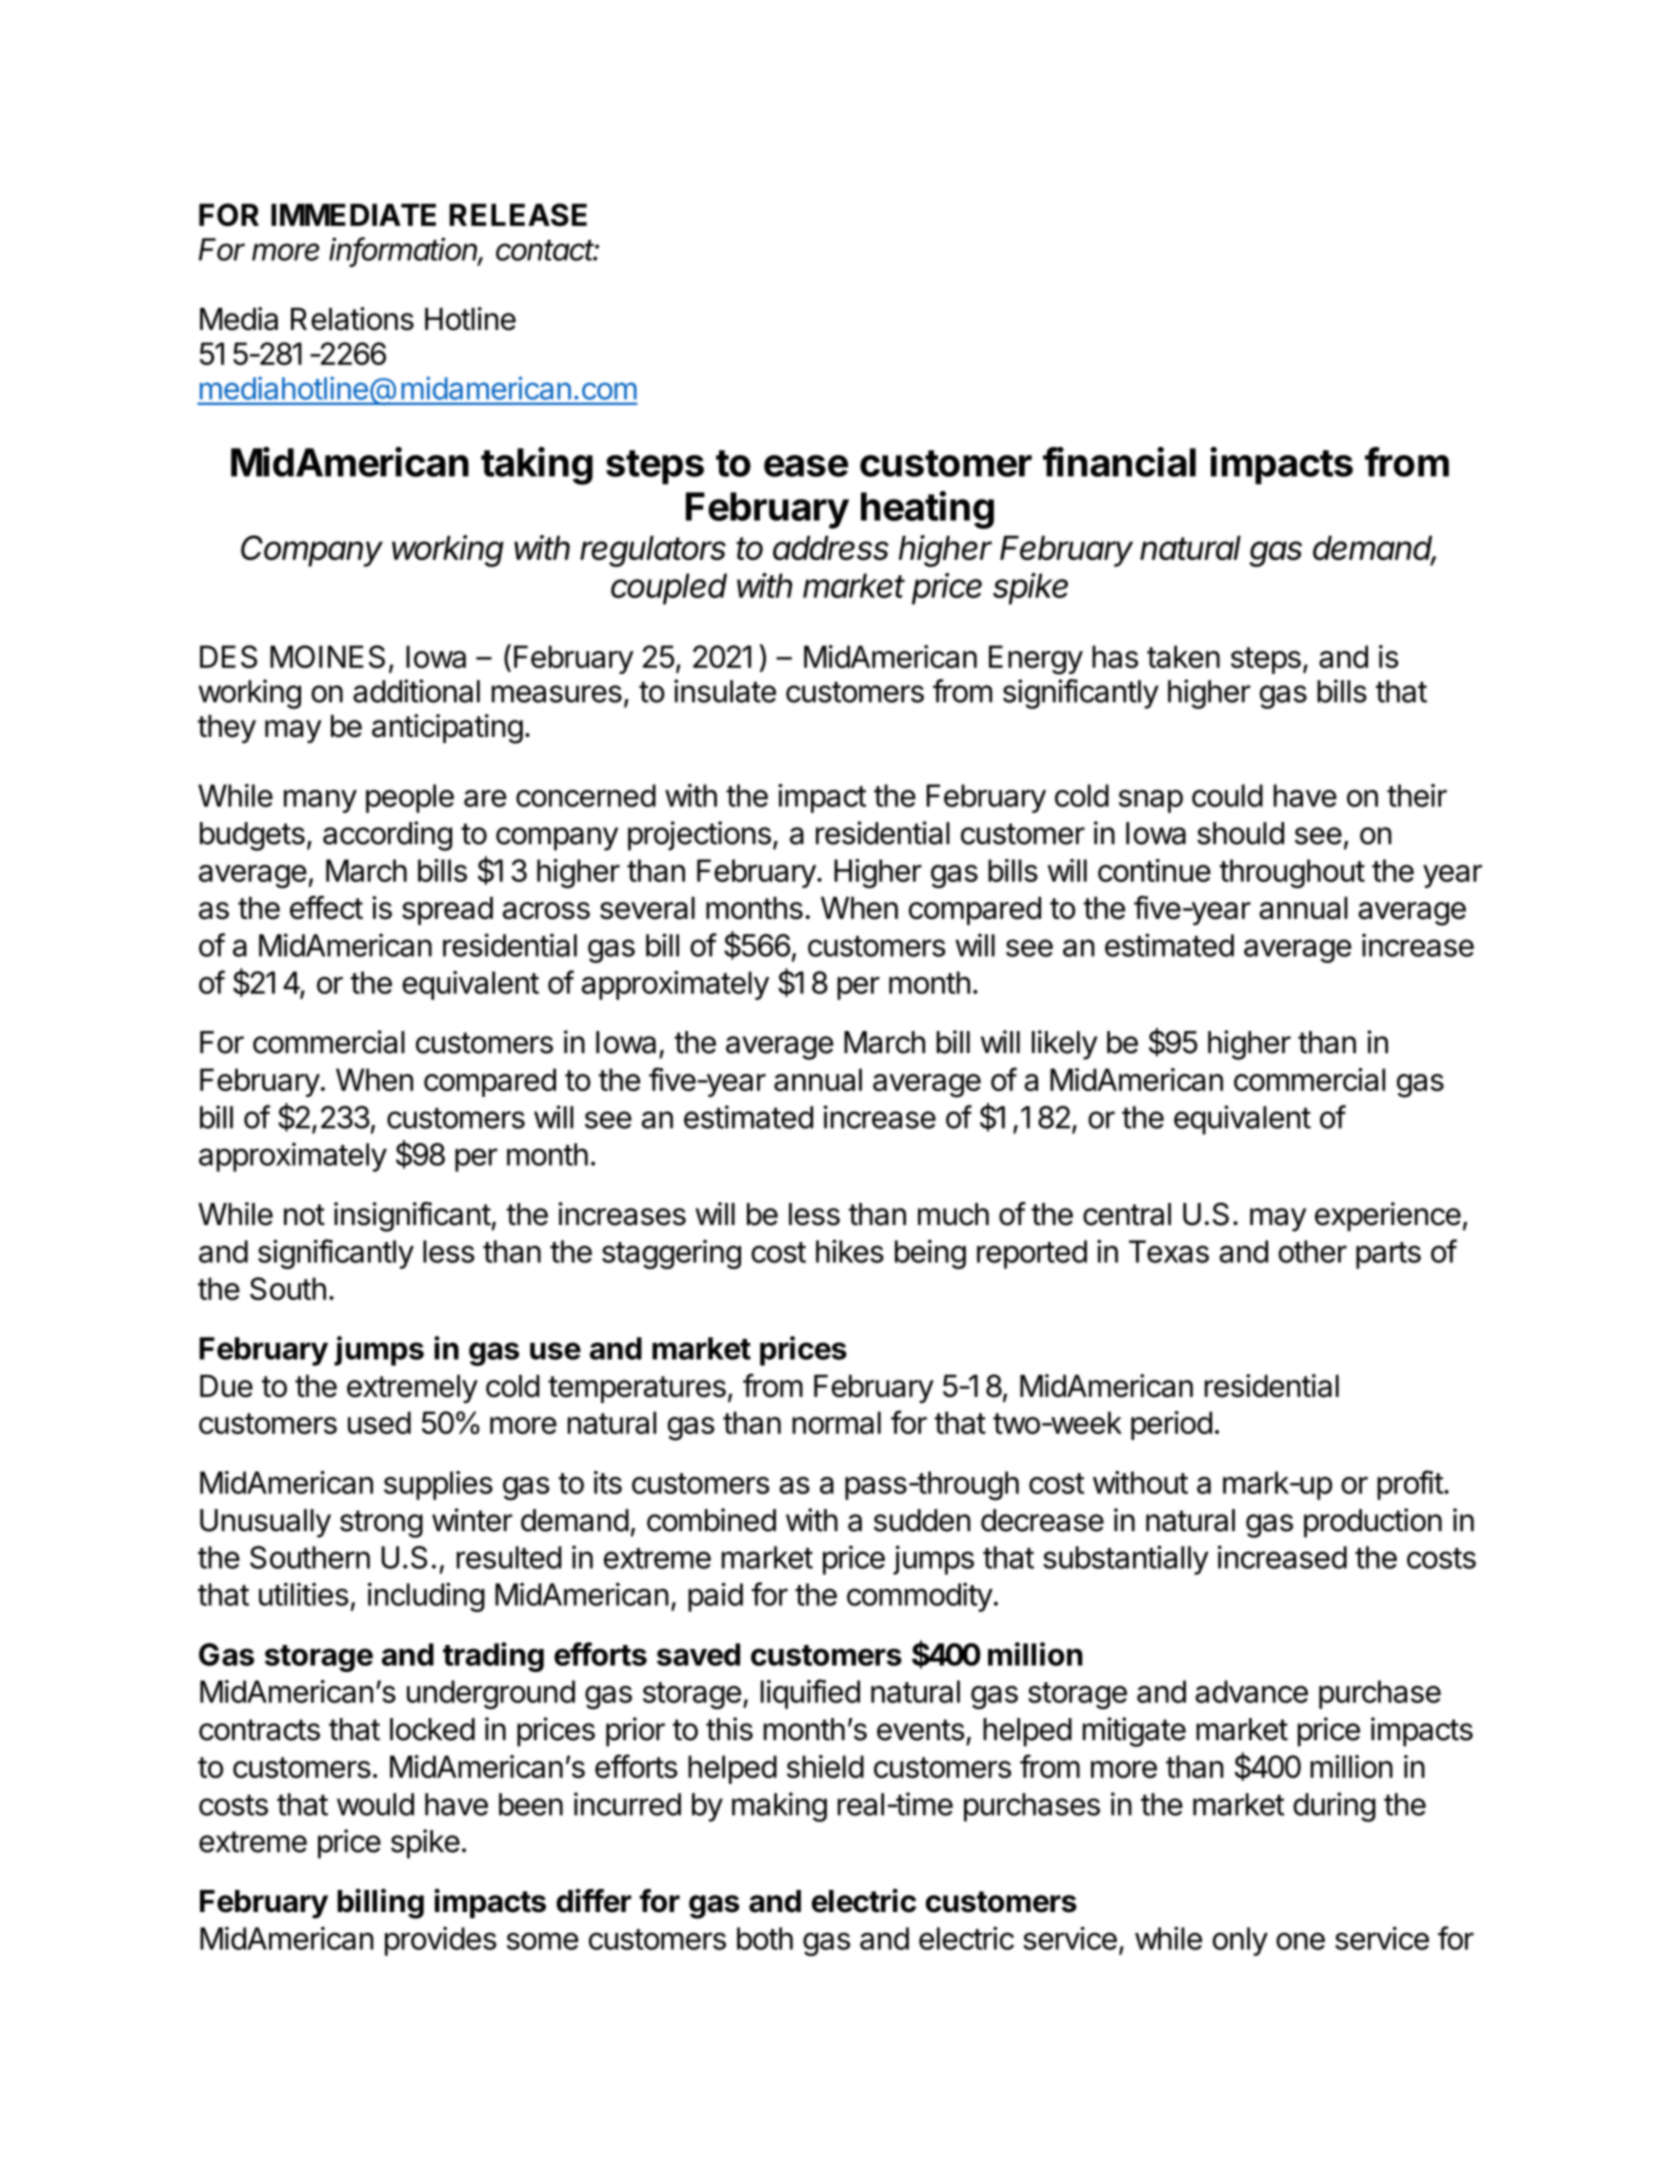  I want to click on financial, so click(1119, 462).
